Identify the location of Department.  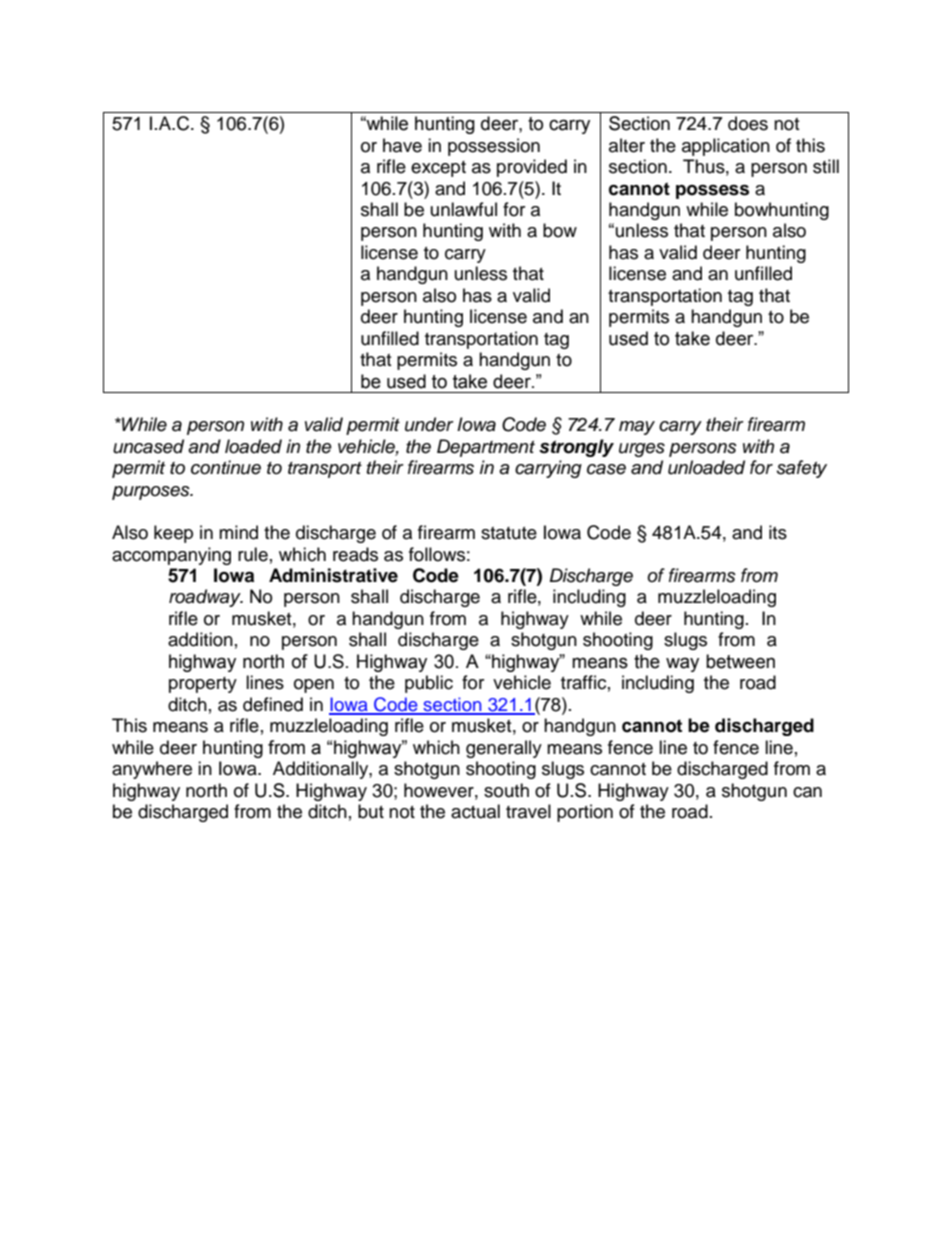
(486, 448).
